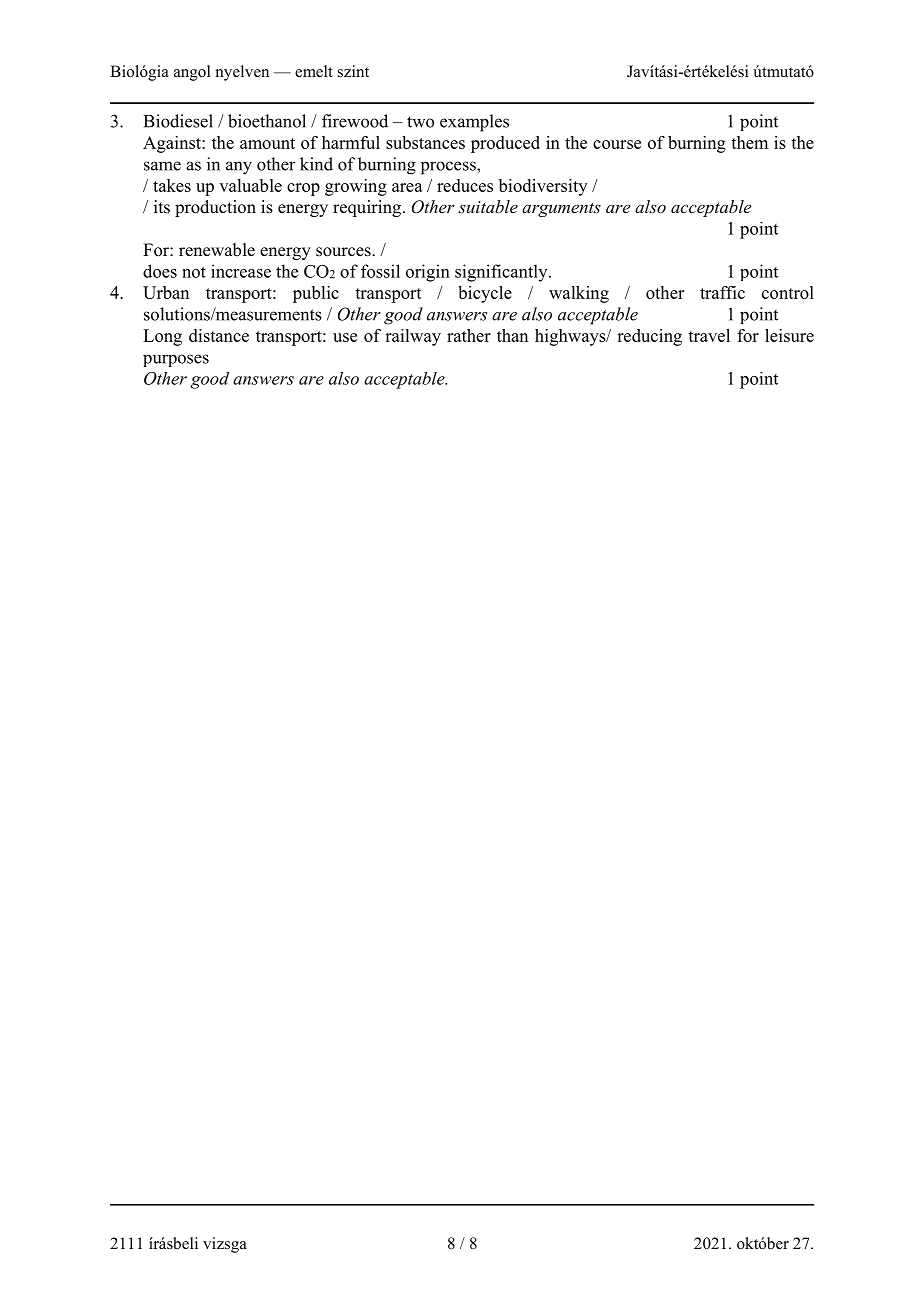 The height and width of the screenshot is (1308, 924). What do you see at coordinates (344, 252) in the screenshot?
I see `sources` at bounding box center [344, 252].
